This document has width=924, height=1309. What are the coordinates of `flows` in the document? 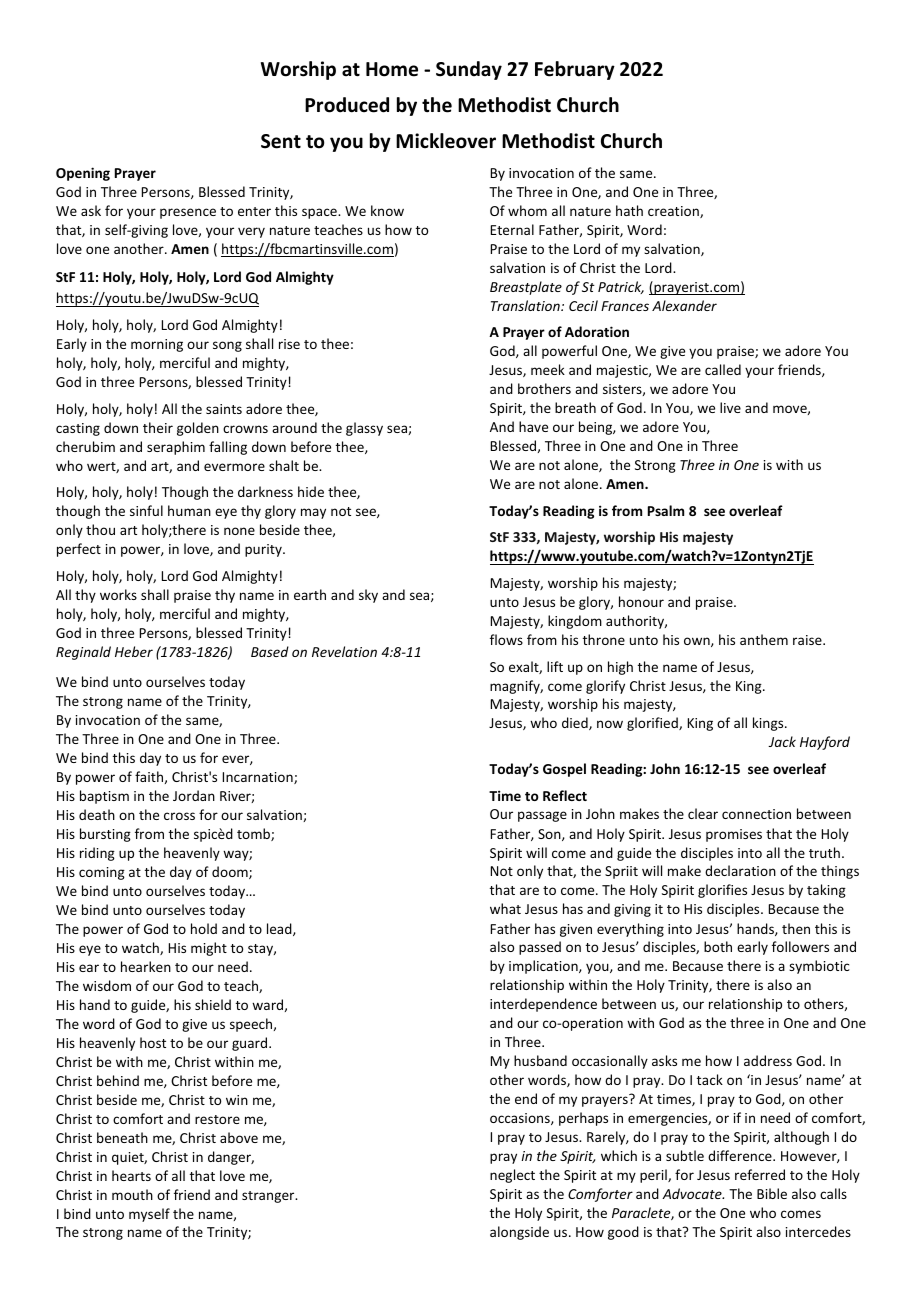 It's located at (506, 639).
